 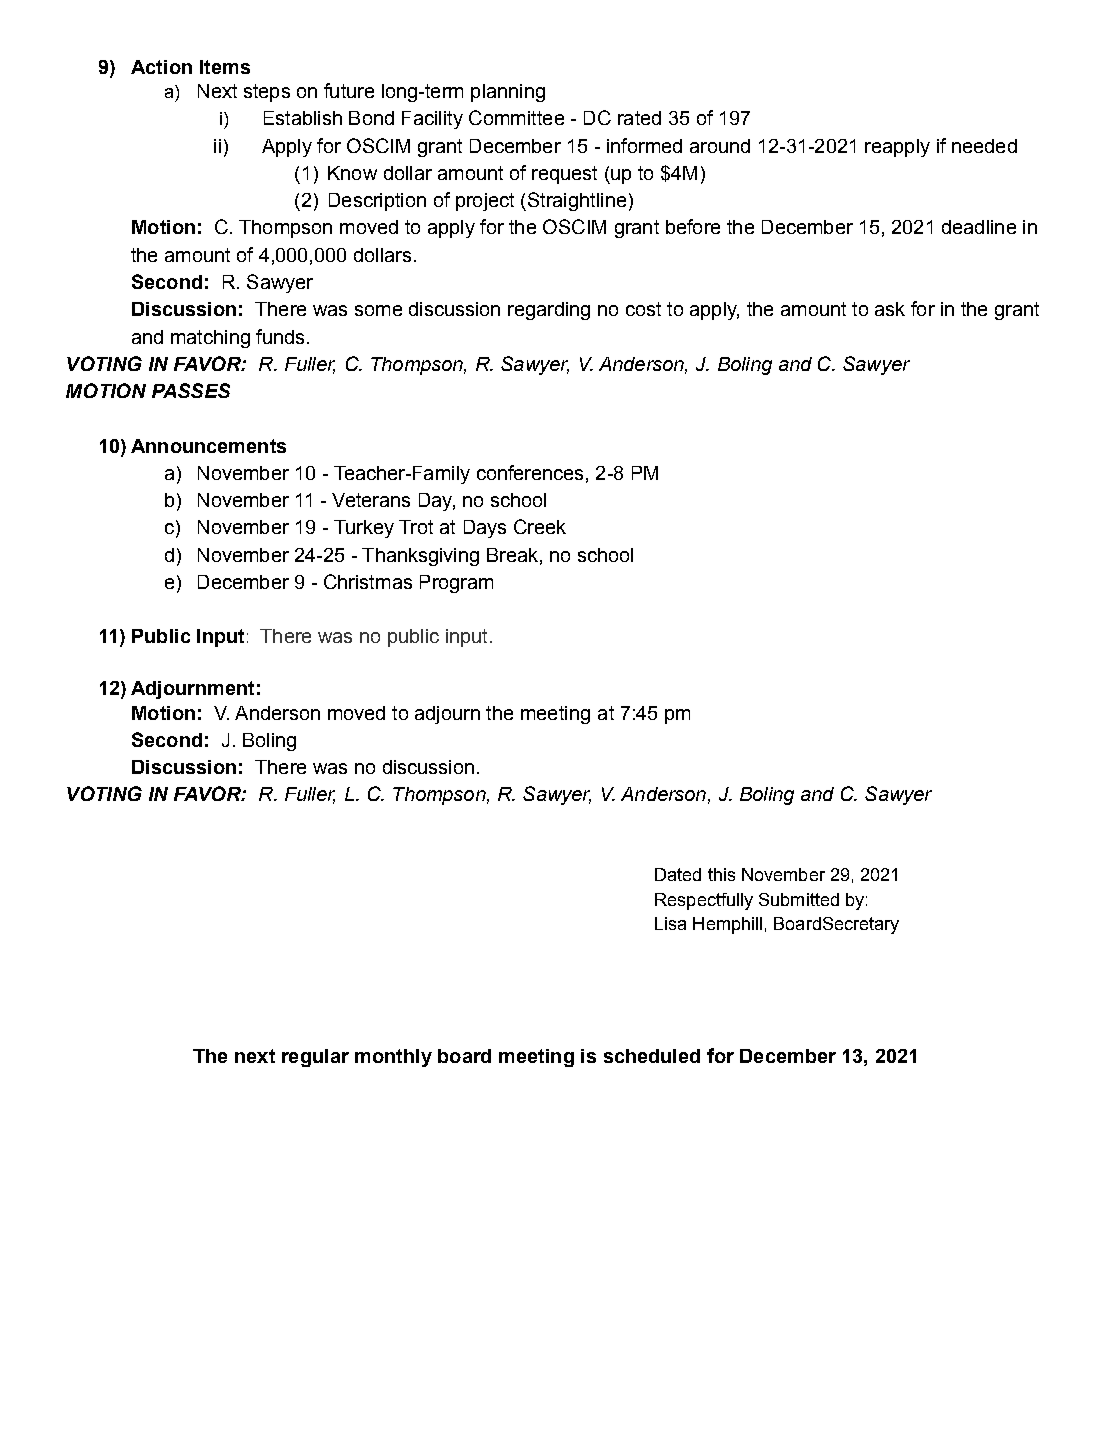 What do you see at coordinates (540, 526) in the screenshot?
I see `Creek` at bounding box center [540, 526].
